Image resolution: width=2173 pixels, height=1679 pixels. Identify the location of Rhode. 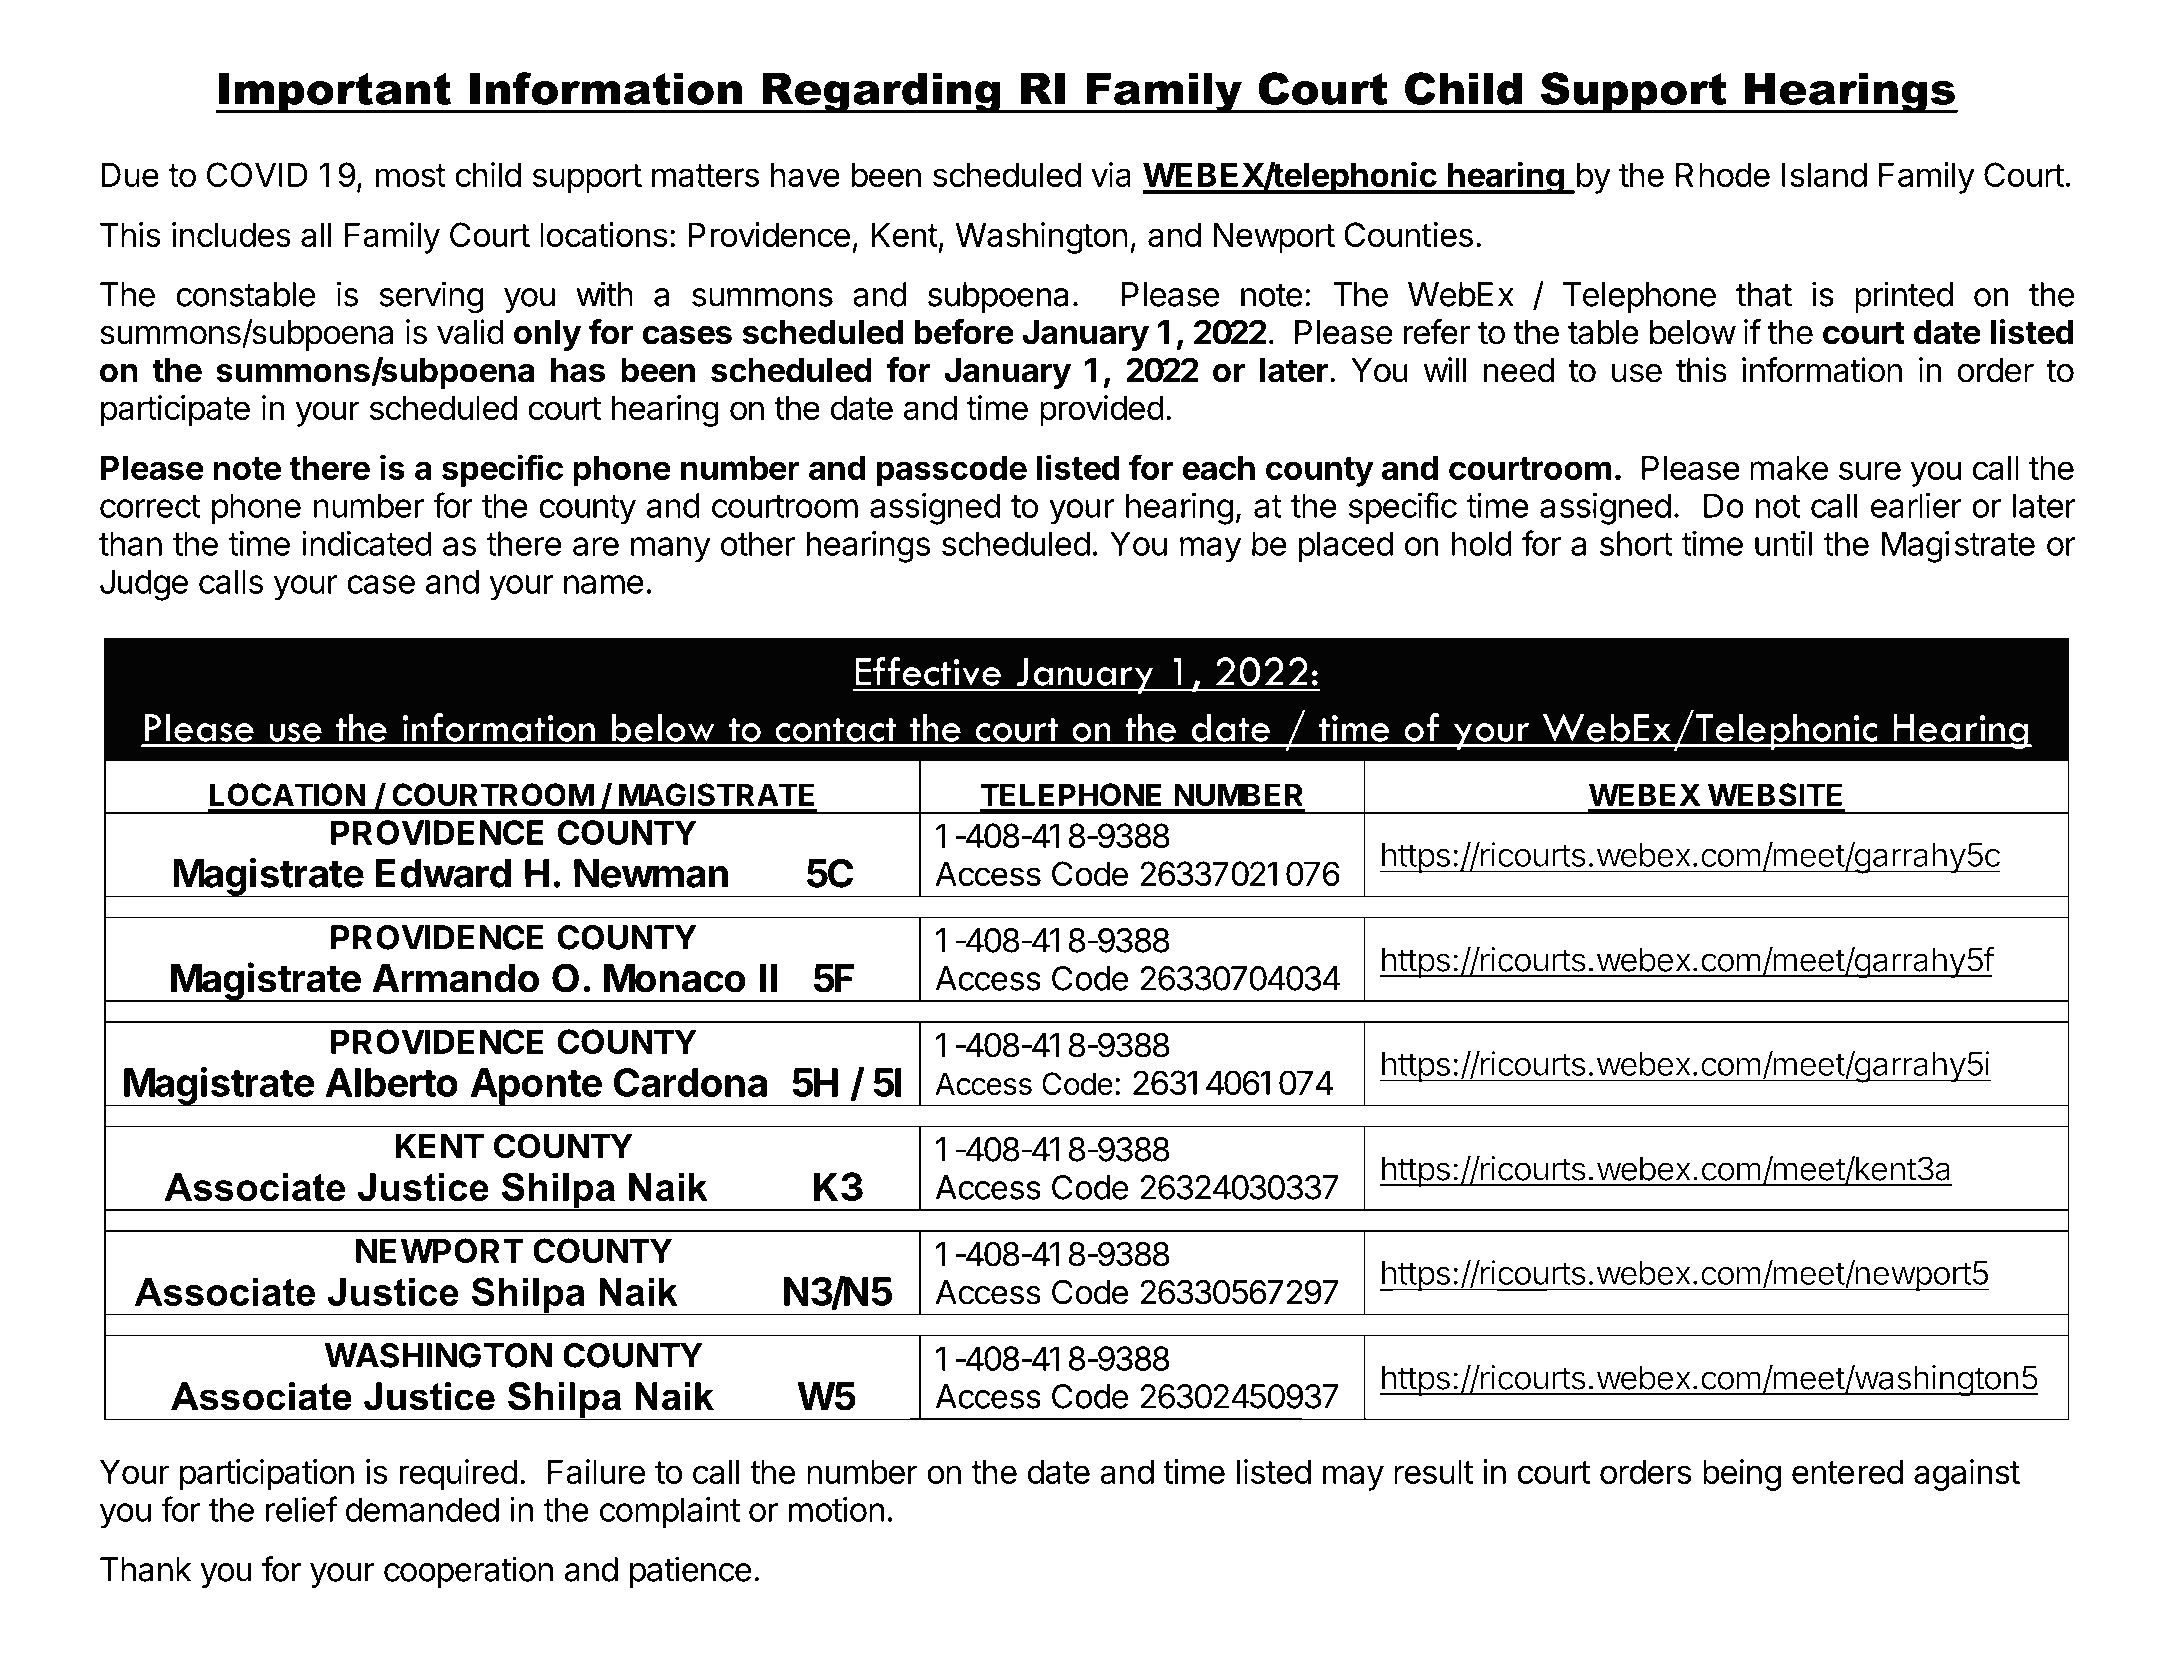
(1723, 174).
